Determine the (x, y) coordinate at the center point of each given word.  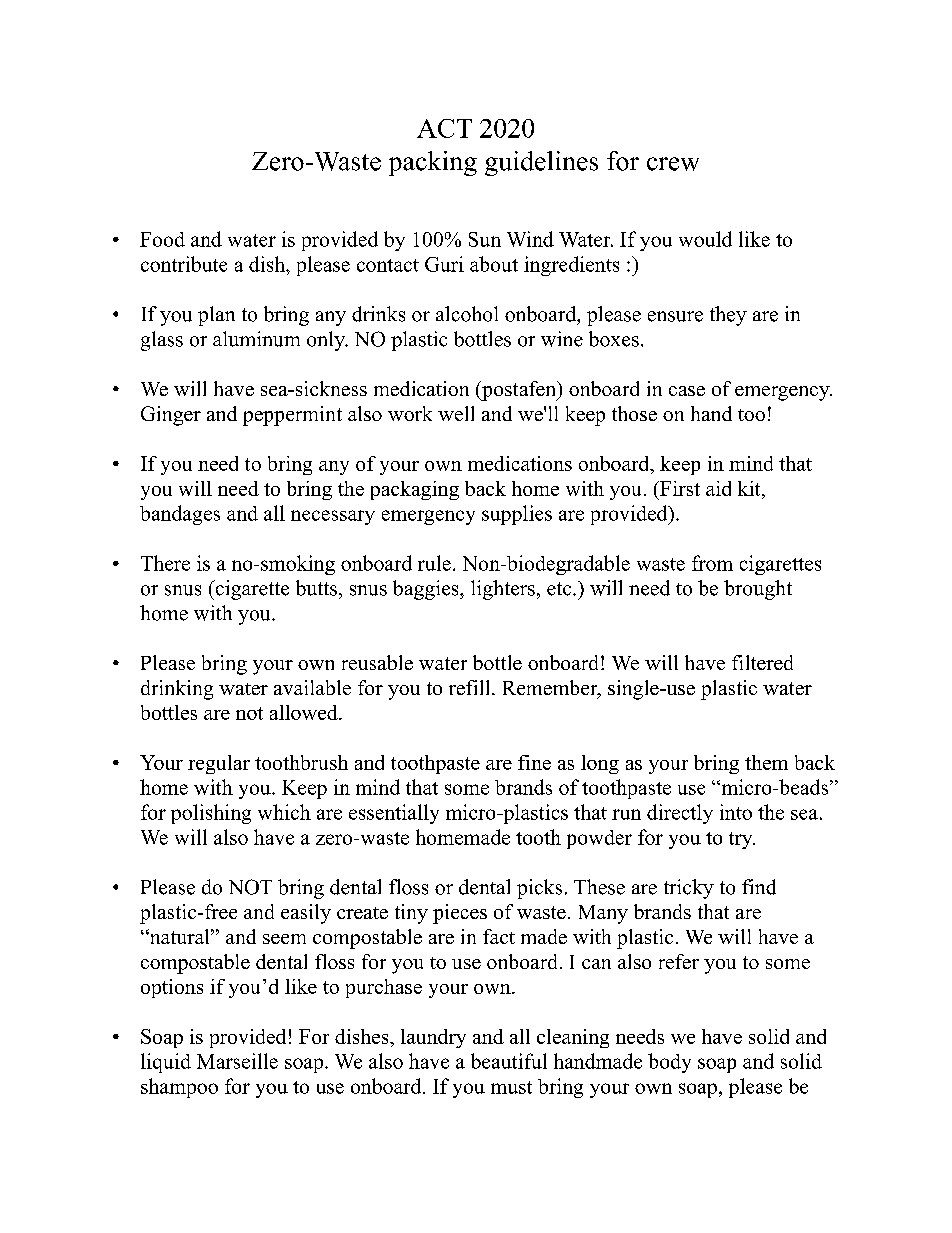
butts (316, 588)
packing (433, 163)
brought (758, 590)
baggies (427, 590)
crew (673, 164)
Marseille (237, 1061)
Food (162, 239)
